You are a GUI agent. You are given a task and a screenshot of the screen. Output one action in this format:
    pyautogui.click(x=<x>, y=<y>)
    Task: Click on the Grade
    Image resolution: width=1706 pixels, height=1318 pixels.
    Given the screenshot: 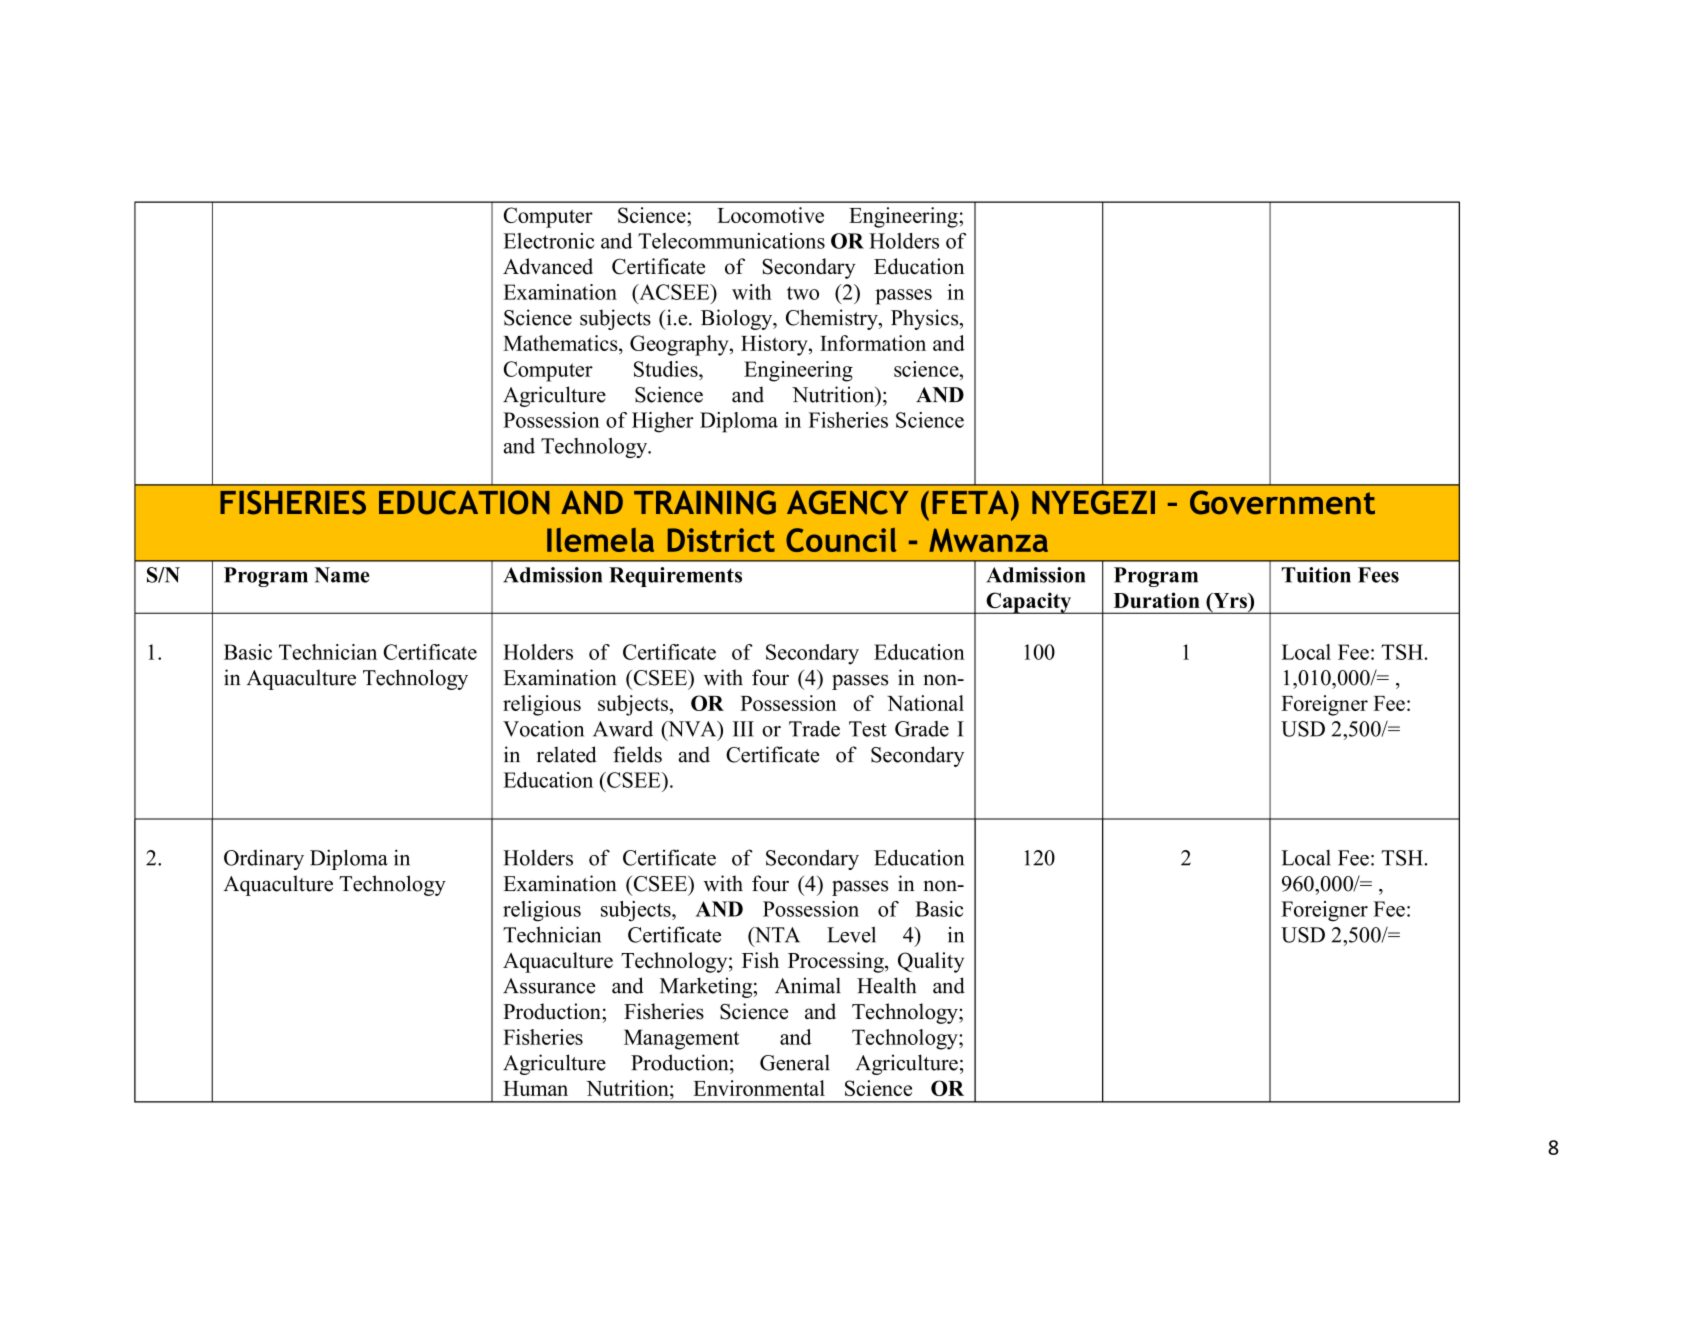 What is the action you would take?
    pyautogui.click(x=922, y=729)
